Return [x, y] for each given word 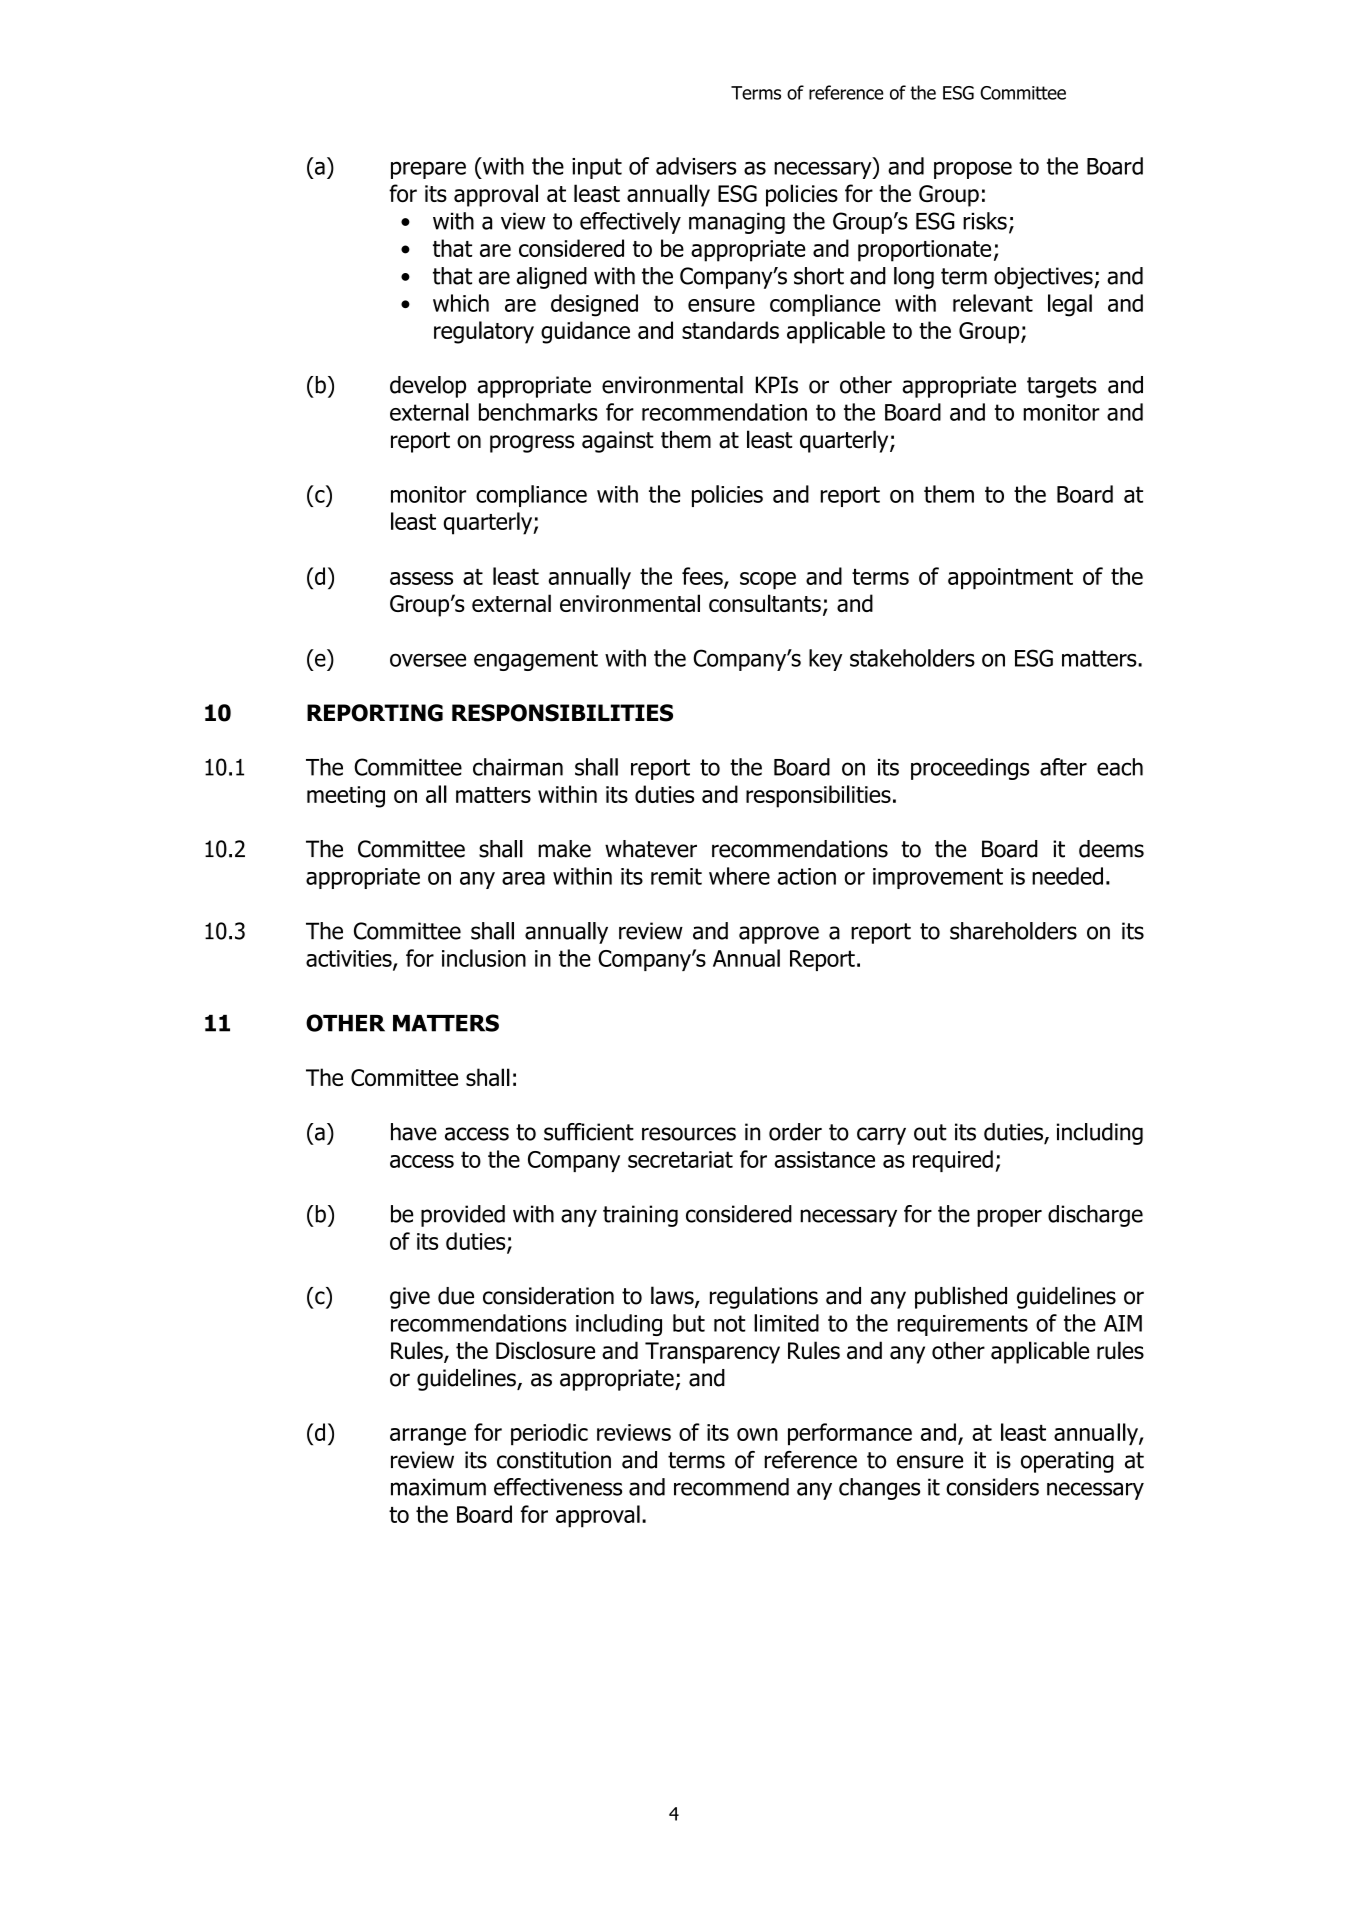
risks [985, 221]
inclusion [484, 958]
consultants [765, 603]
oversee [428, 660]
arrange [428, 1437]
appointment [1010, 578]
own [757, 1434]
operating [1067, 1462]
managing [737, 223]
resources [689, 1134]
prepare [428, 170]
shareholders [1013, 931]
